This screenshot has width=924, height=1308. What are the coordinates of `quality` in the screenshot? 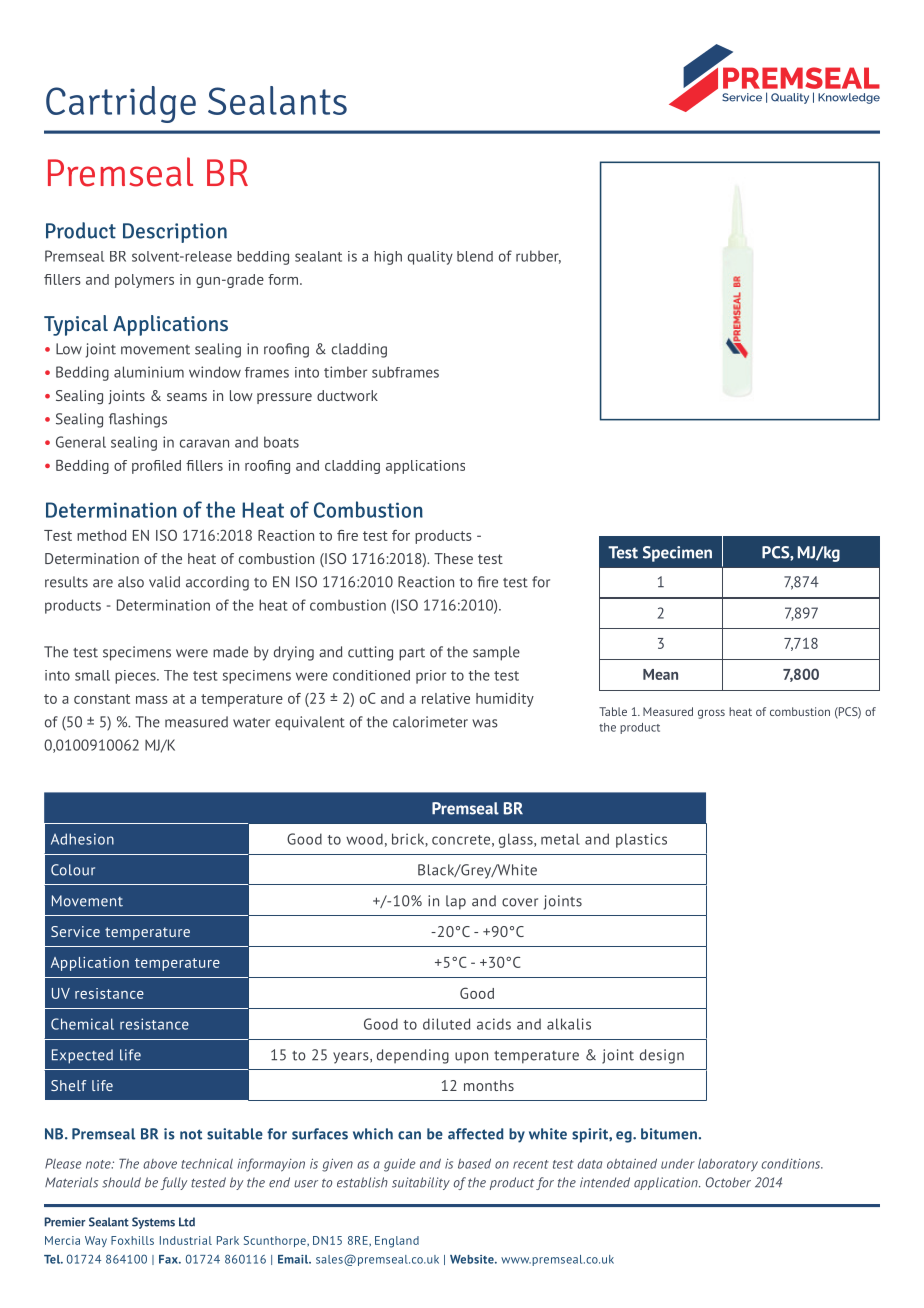 It's located at (430, 258).
